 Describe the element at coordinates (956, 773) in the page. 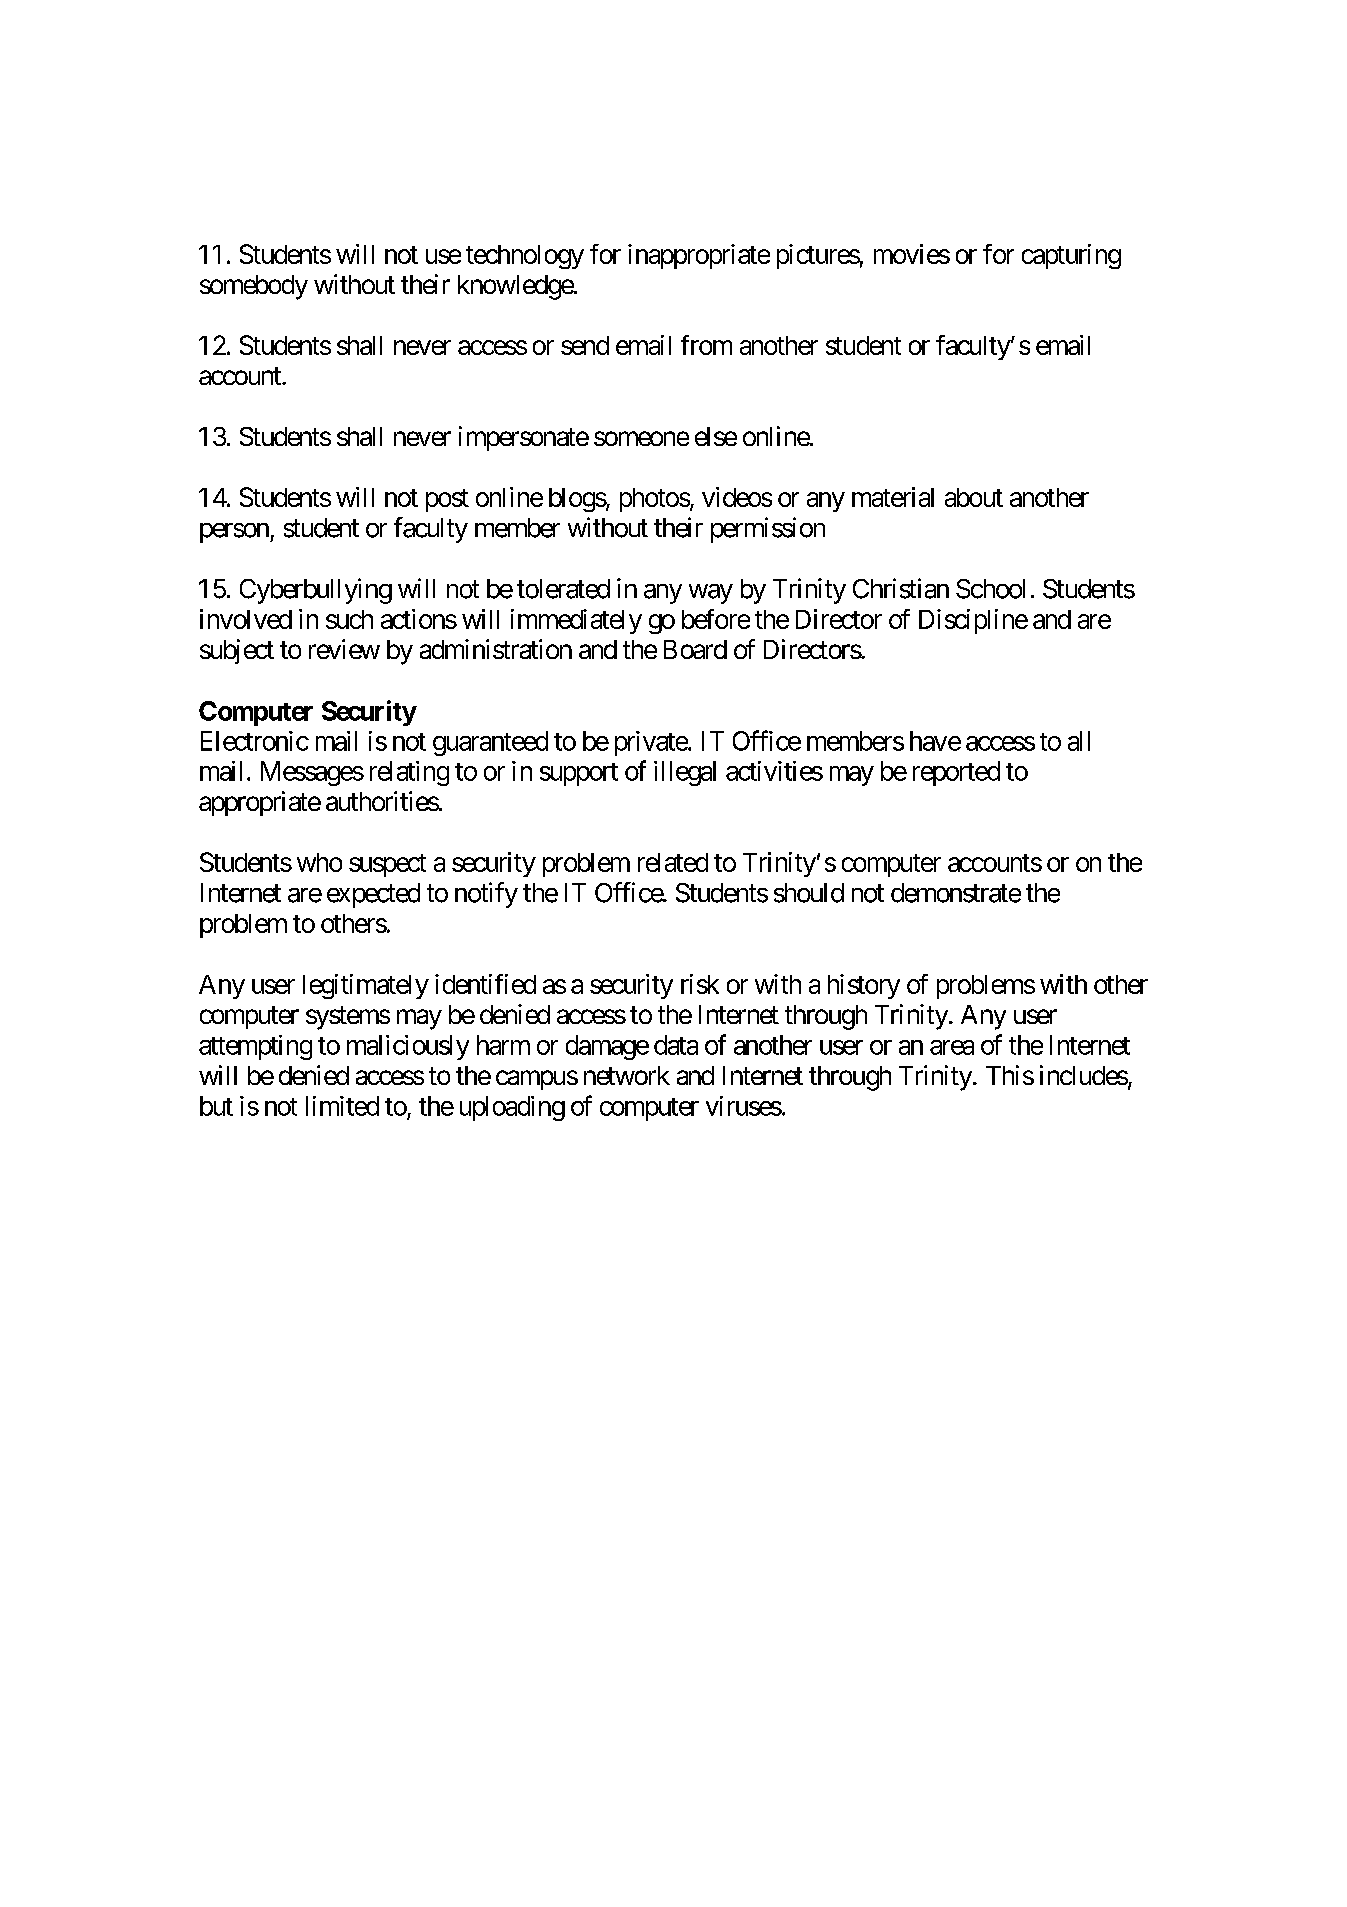

I see `reported` at that location.
